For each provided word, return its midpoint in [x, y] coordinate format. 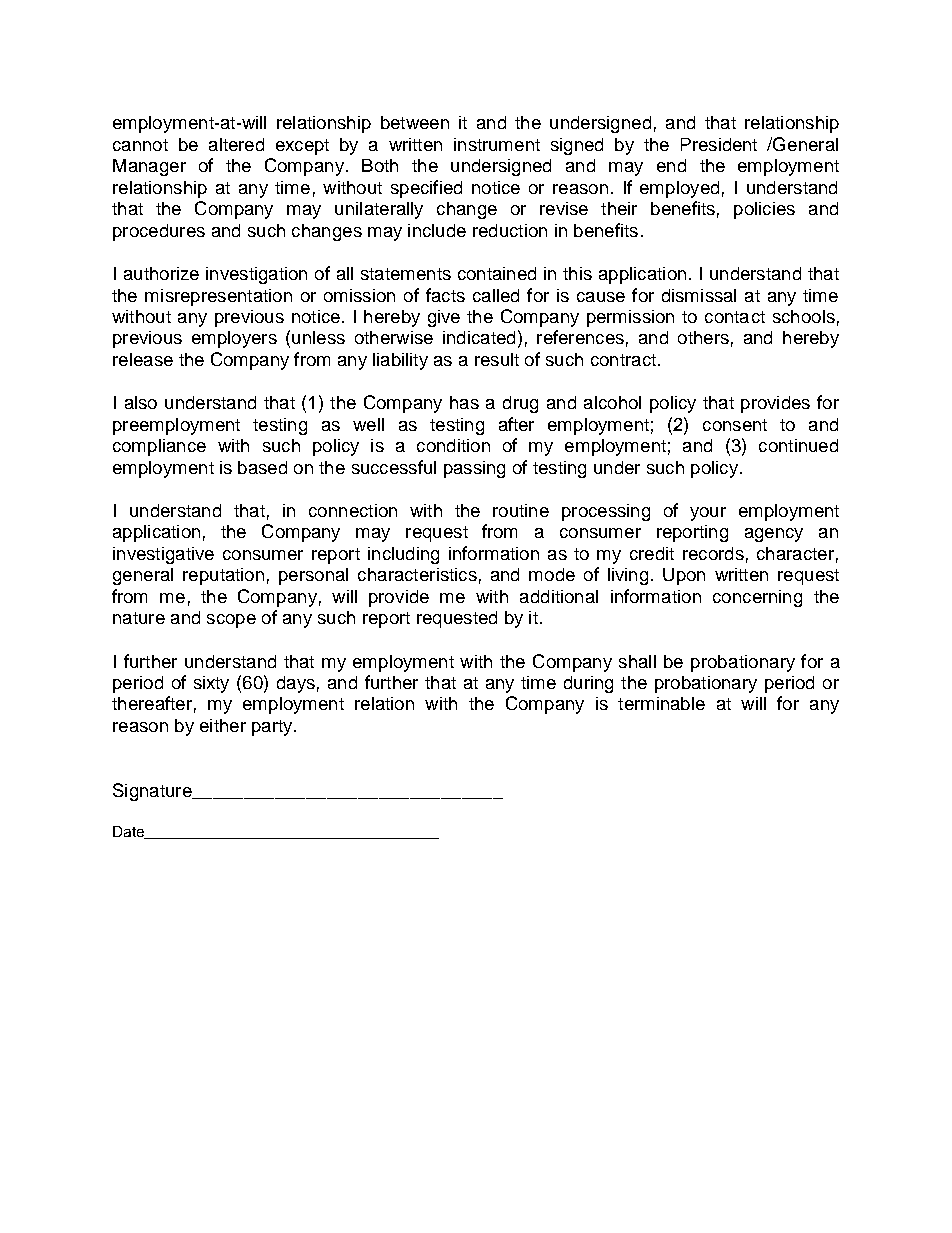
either [223, 725]
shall [637, 661]
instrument [497, 144]
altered [236, 144]
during [588, 684]
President [719, 144]
